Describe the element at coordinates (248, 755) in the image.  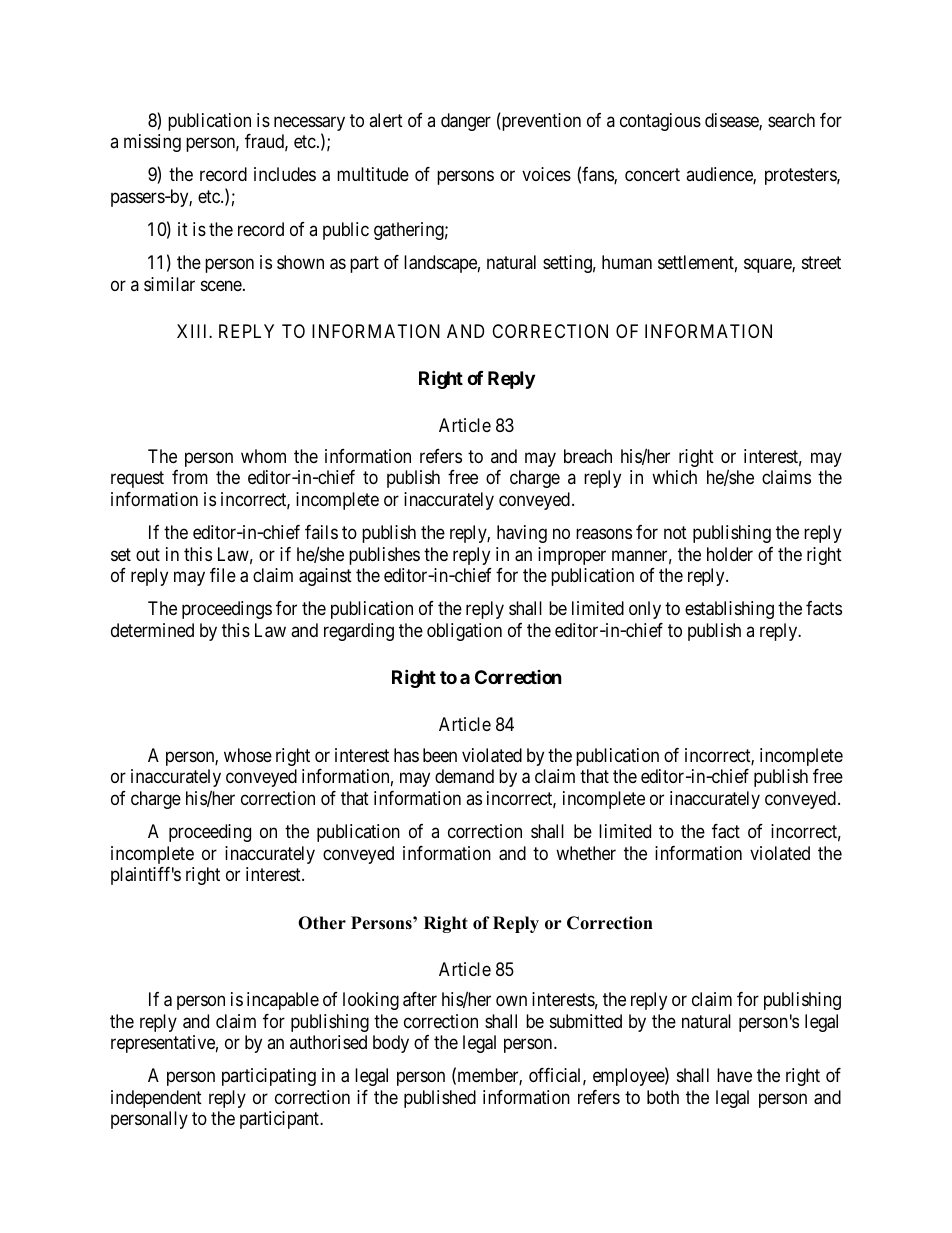
I see `whose` at that location.
